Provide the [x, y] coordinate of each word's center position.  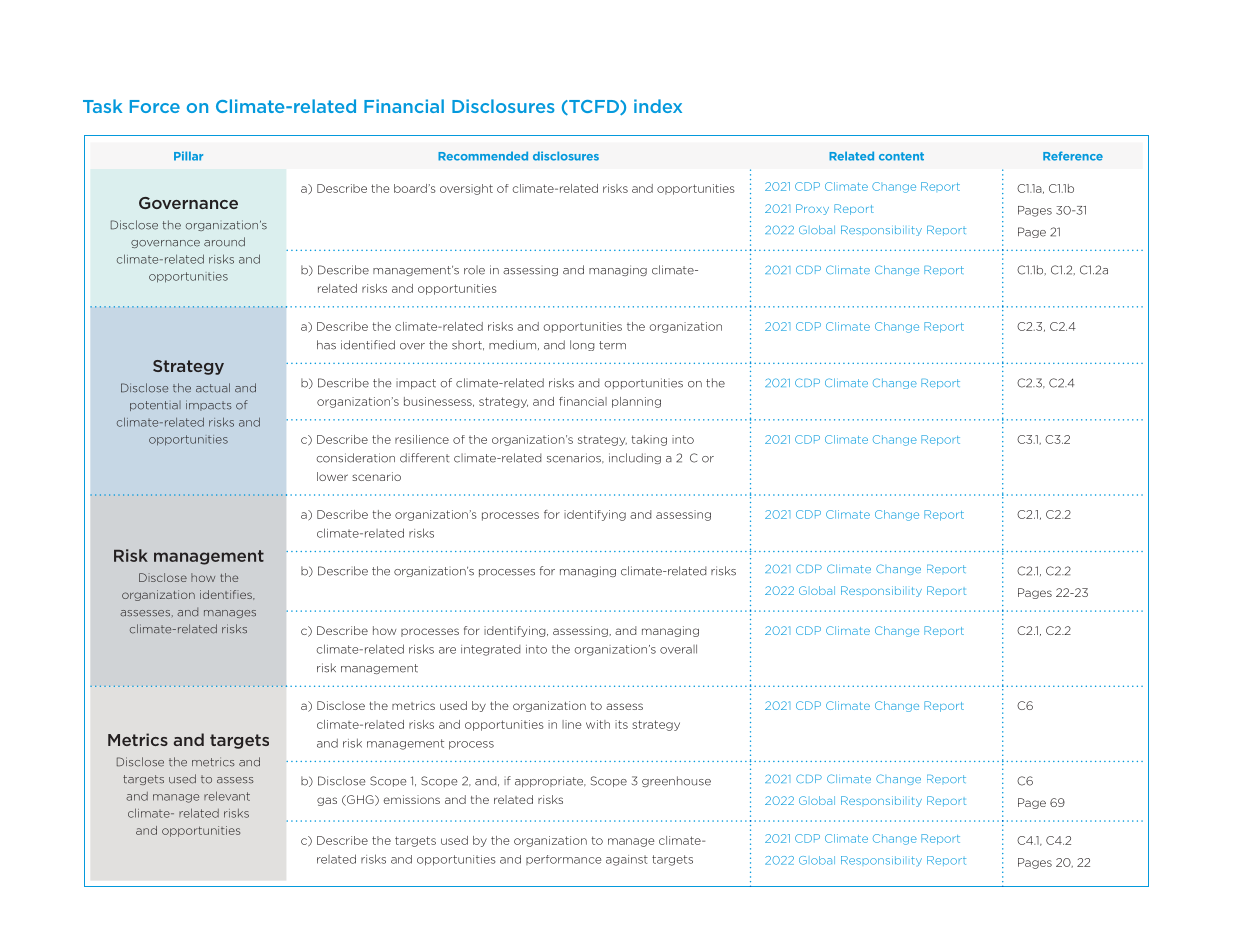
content [901, 156]
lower [332, 476]
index [658, 106]
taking [649, 440]
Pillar [188, 156]
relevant [227, 796]
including [635, 458]
